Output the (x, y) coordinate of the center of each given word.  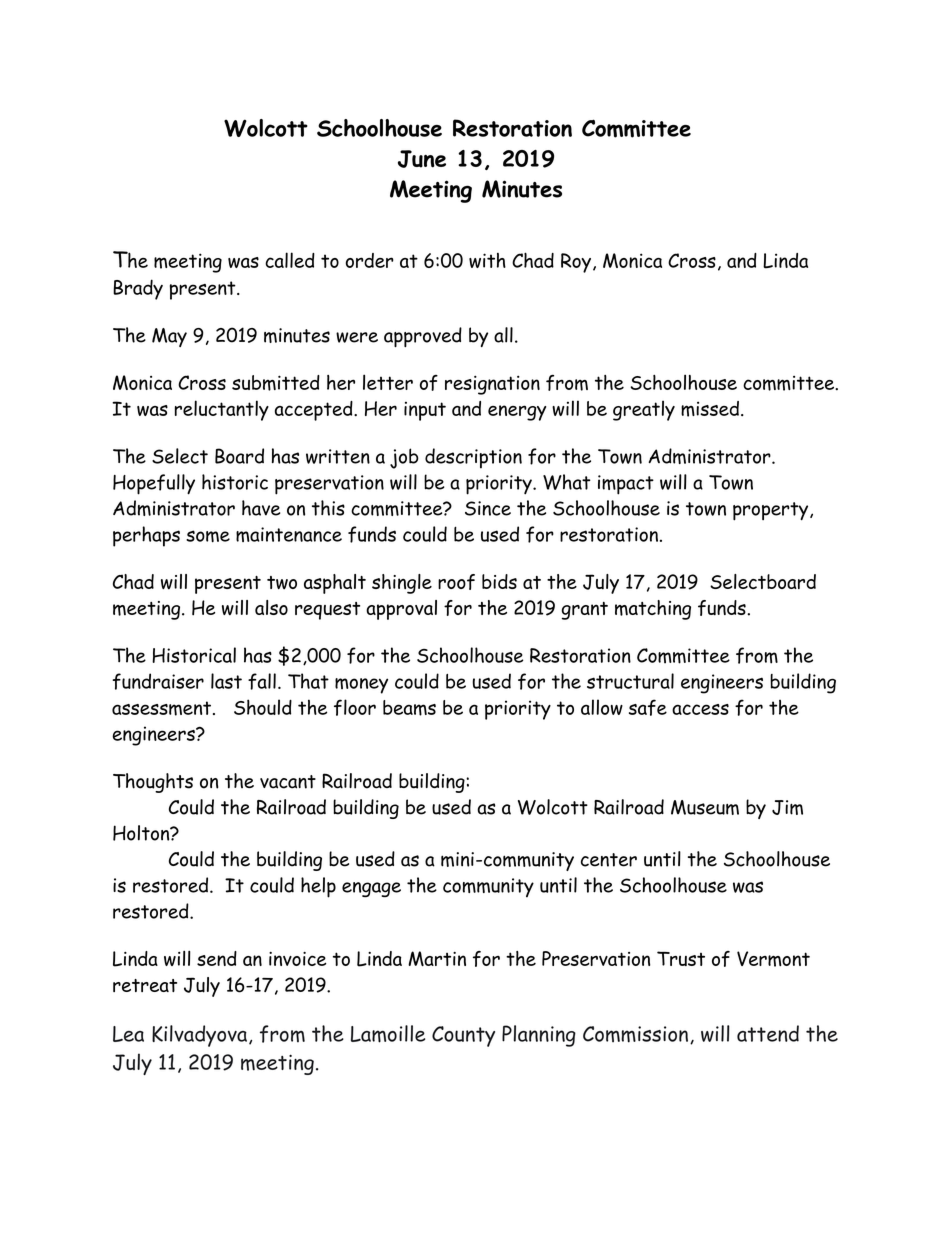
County (463, 1036)
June (422, 159)
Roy (576, 263)
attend (768, 1033)
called (290, 260)
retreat (145, 985)
